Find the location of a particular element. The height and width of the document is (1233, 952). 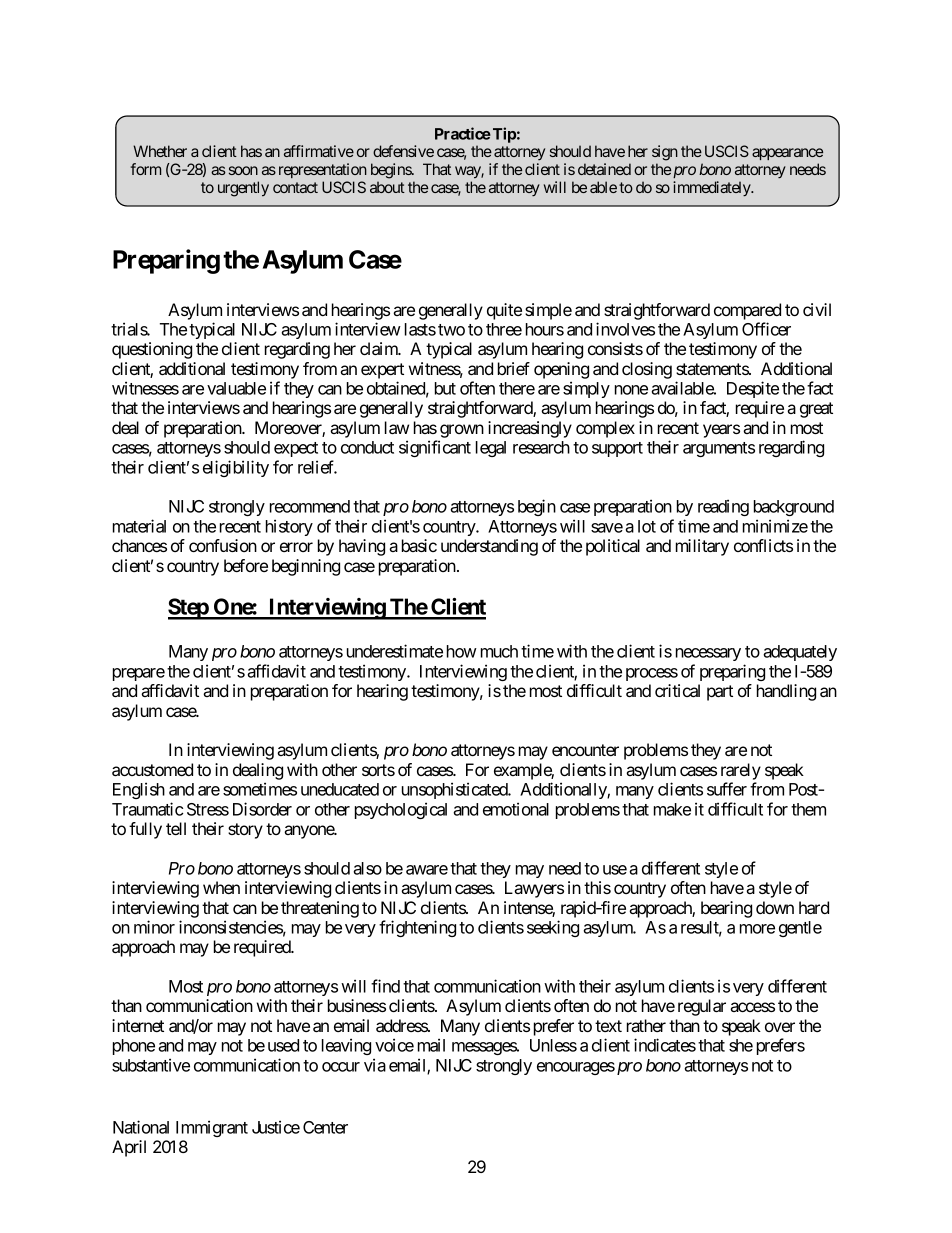

emotional is located at coordinates (516, 809).
